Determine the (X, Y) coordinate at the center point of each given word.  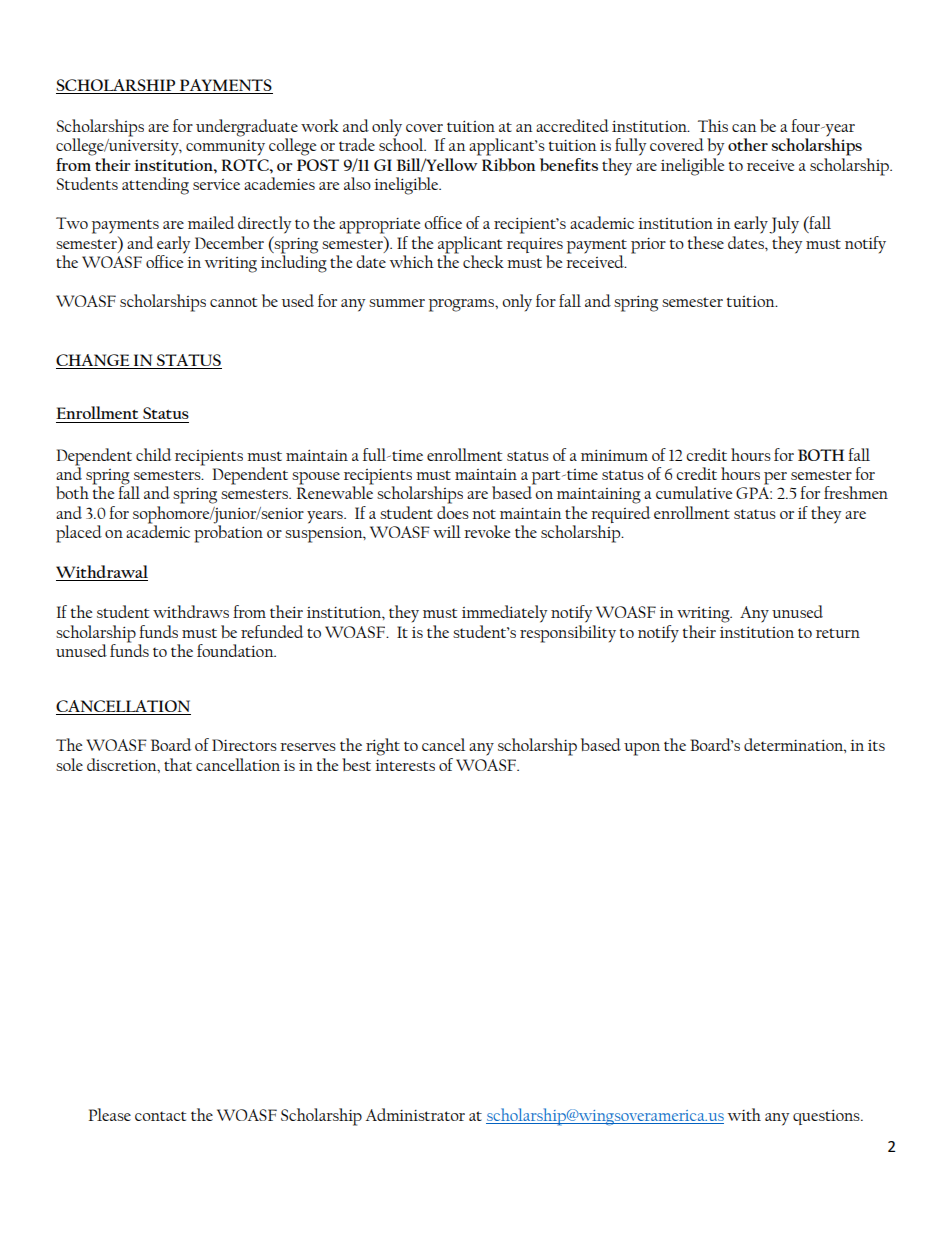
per (775, 478)
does (453, 512)
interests (405, 765)
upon (642, 749)
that (178, 764)
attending (155, 186)
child (153, 454)
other (748, 144)
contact (160, 1116)
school (402, 143)
